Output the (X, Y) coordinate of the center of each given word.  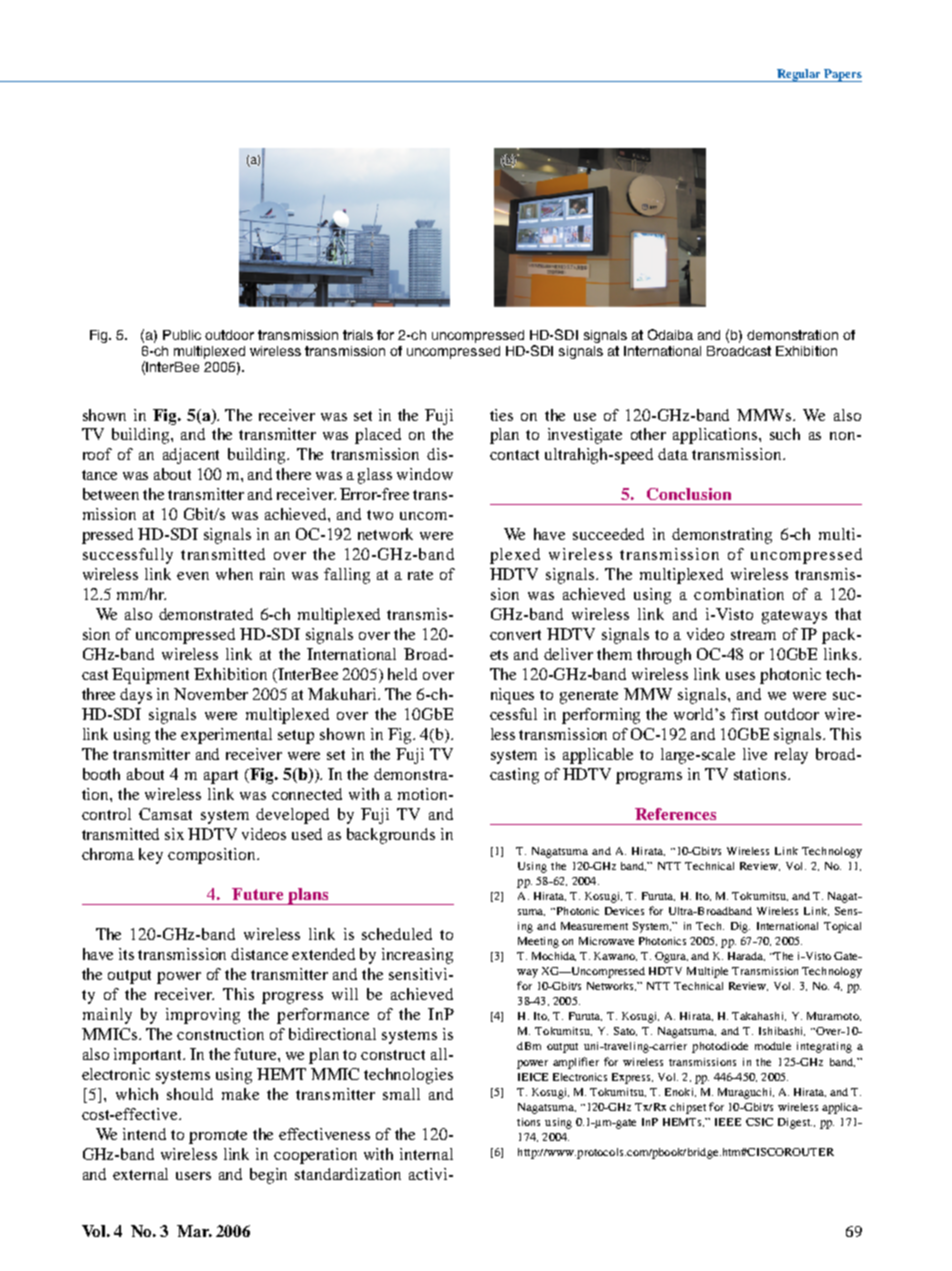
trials (358, 335)
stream (753, 635)
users (193, 1176)
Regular (799, 75)
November (211, 694)
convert (515, 635)
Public (182, 335)
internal (426, 1154)
